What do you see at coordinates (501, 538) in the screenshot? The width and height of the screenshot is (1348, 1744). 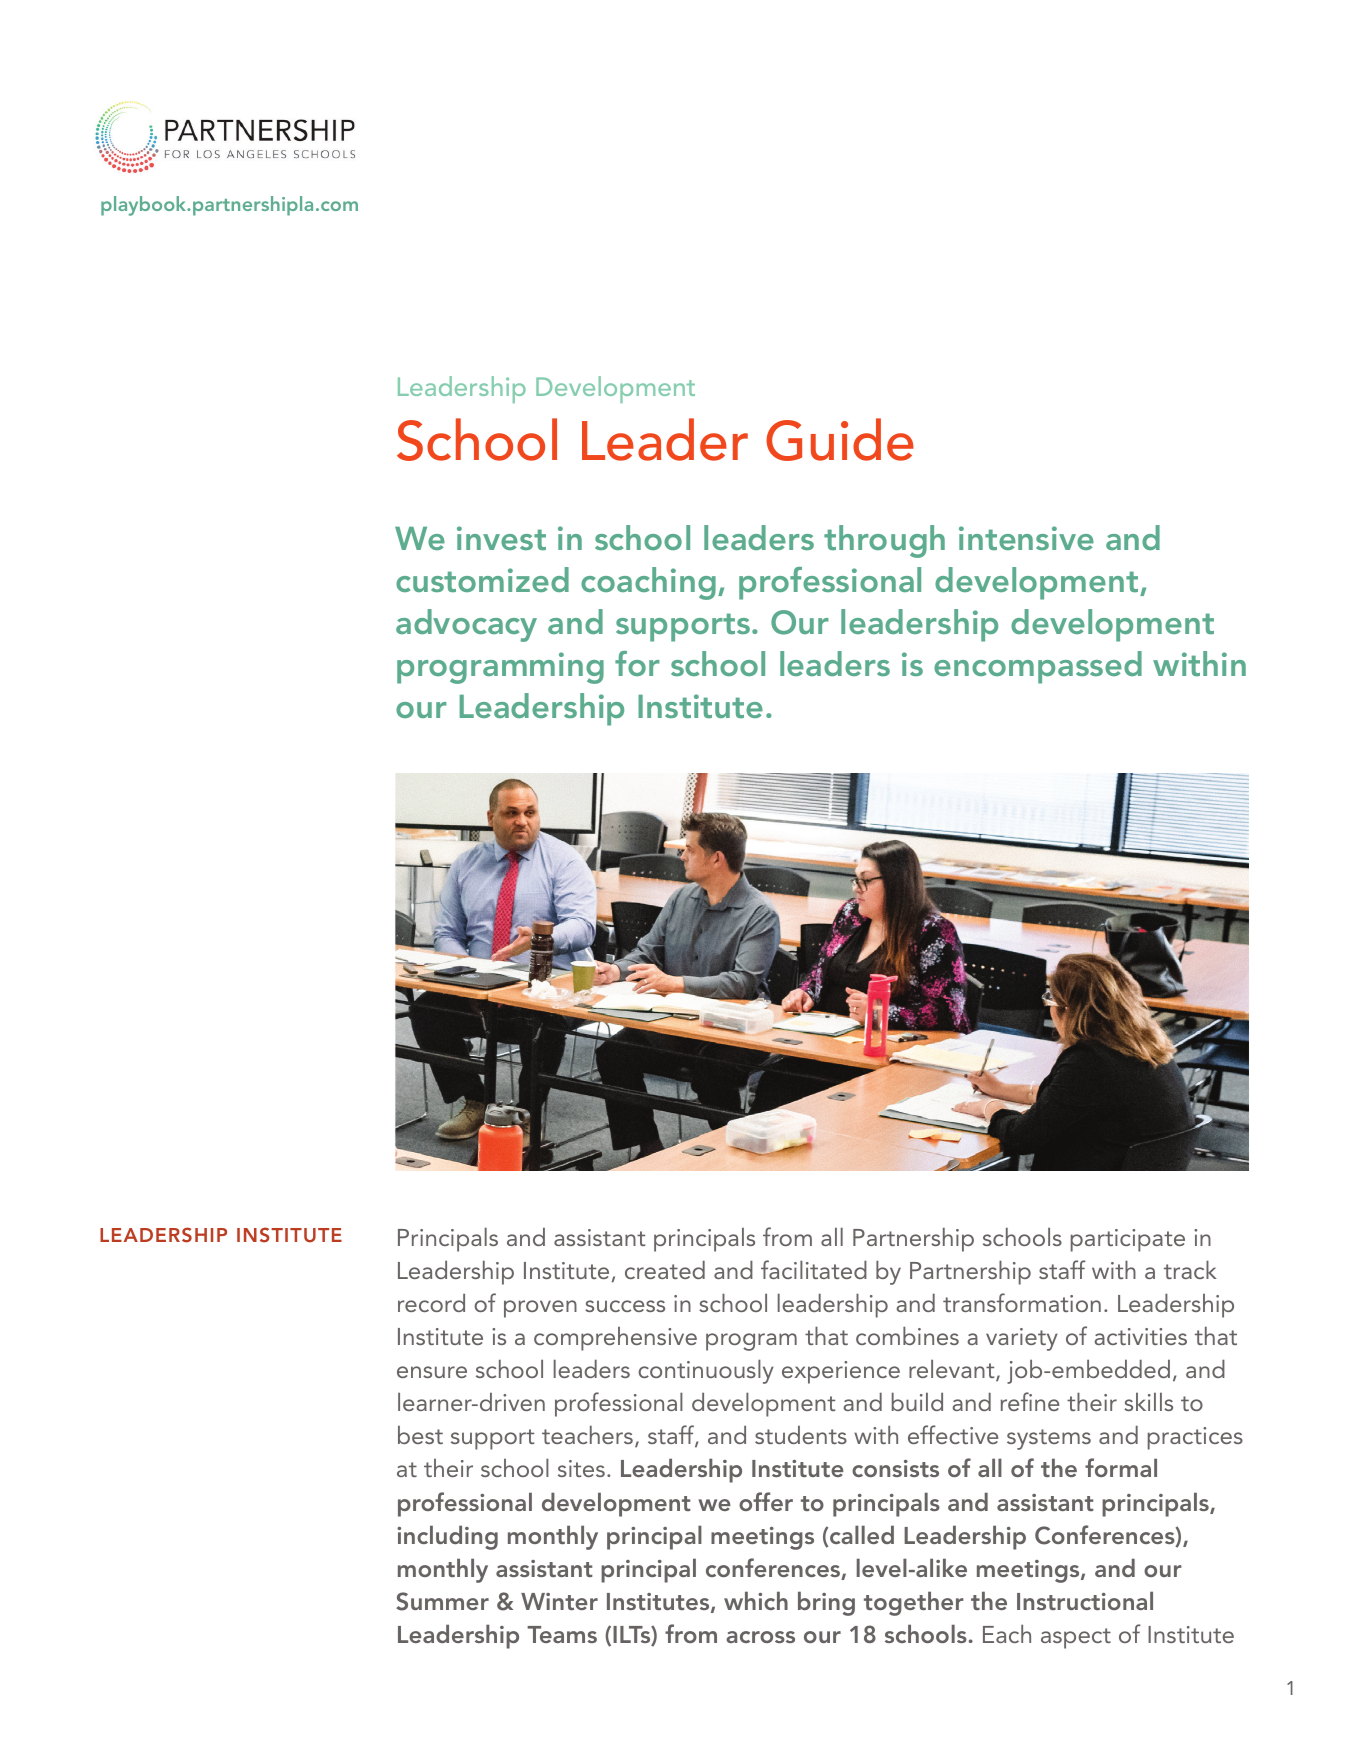 I see `invest` at bounding box center [501, 538].
